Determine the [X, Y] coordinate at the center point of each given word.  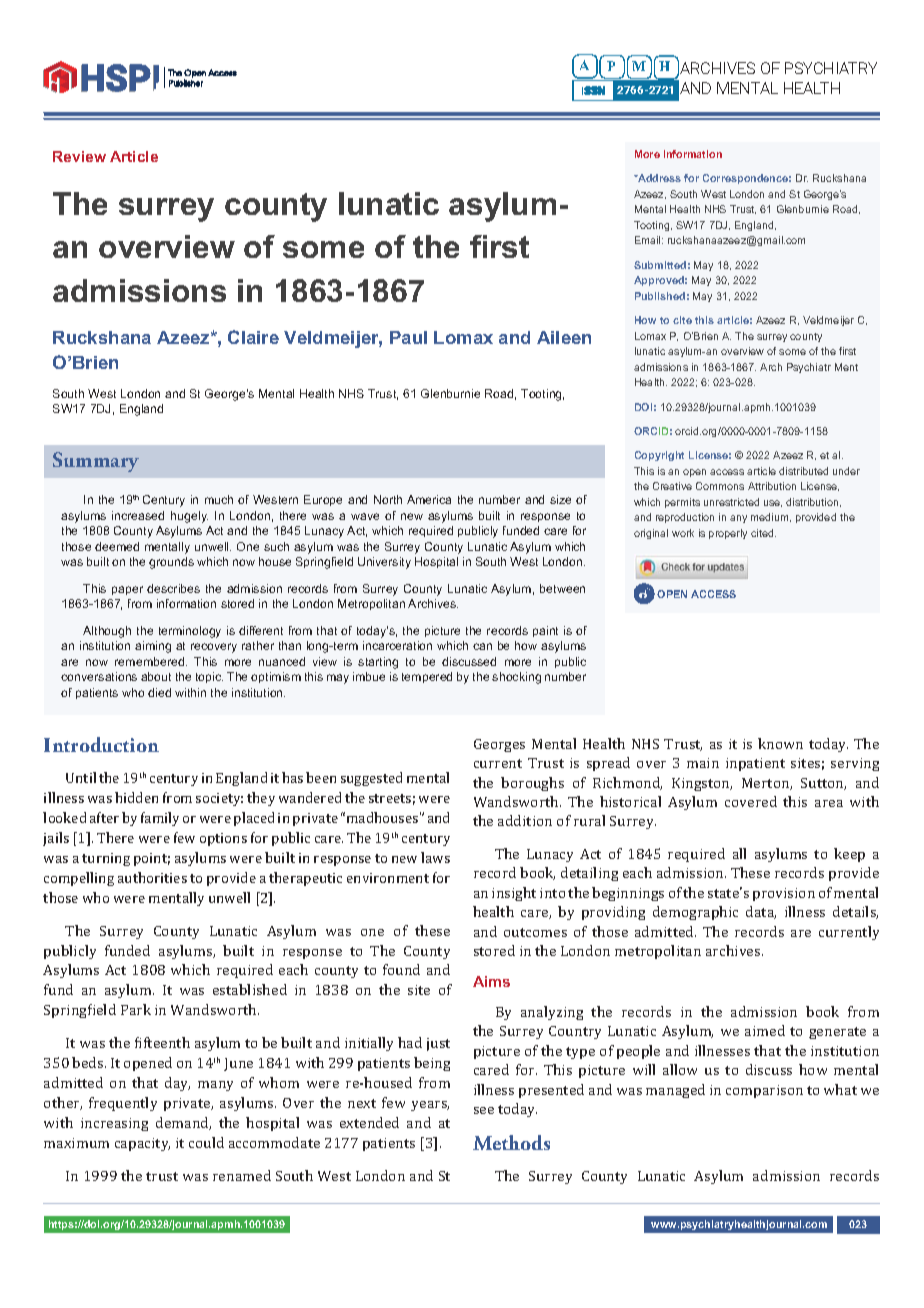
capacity [142, 1144]
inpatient [755, 764]
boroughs [532, 784]
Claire [253, 337]
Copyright [659, 456]
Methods [511, 1142]
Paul [408, 337]
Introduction [101, 744]
